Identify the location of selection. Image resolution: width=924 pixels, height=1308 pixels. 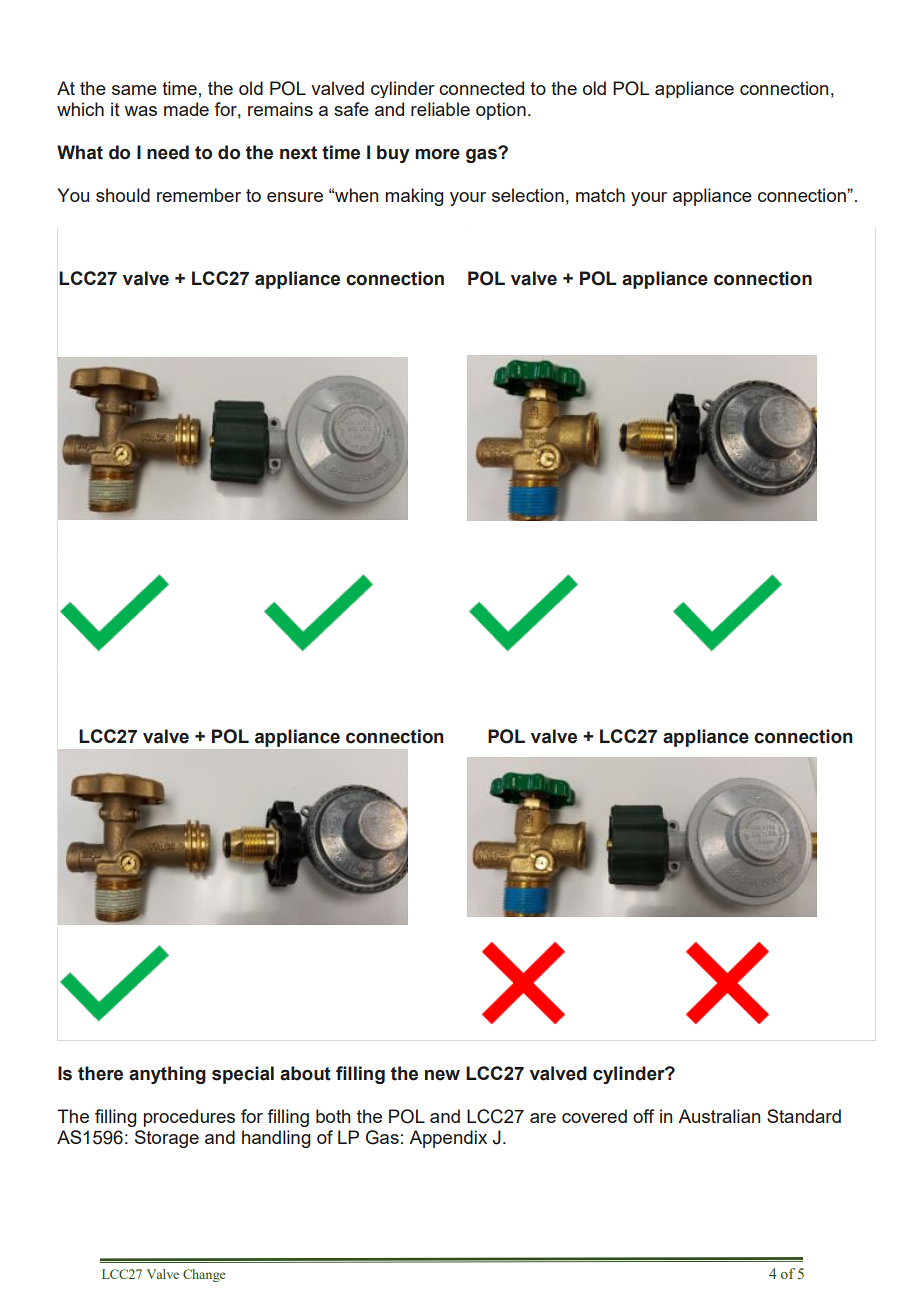
(528, 195).
